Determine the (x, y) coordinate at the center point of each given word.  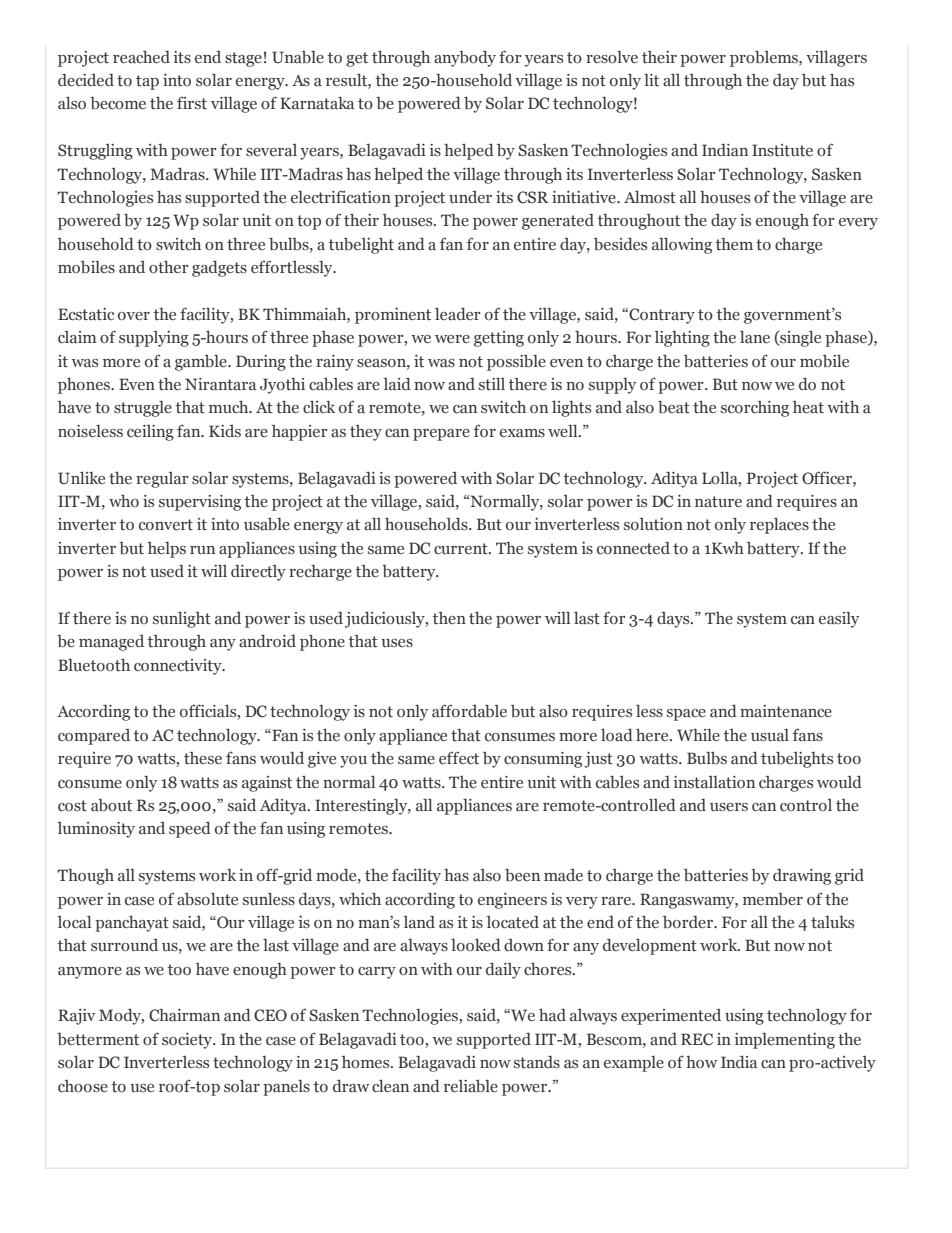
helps (167, 550)
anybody (465, 58)
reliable (471, 1086)
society (188, 1041)
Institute (782, 150)
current (462, 549)
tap (147, 82)
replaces (779, 526)
